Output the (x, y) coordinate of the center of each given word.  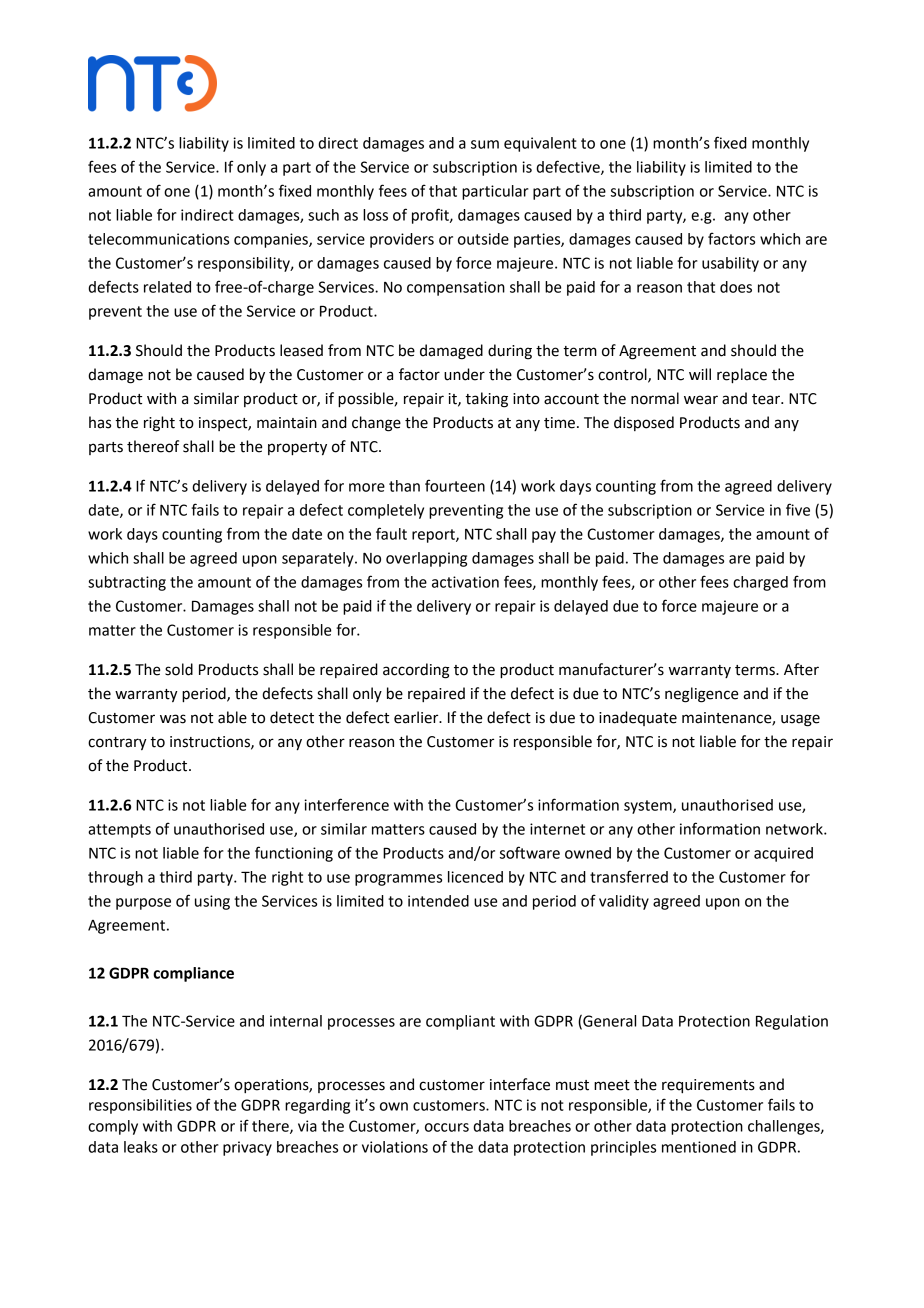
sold (179, 669)
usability (730, 264)
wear (701, 400)
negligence (701, 695)
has (100, 422)
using (212, 902)
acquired (783, 854)
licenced (475, 877)
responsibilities (140, 1106)
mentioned (699, 1147)
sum (485, 144)
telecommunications (158, 239)
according (416, 671)
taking (486, 400)
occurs (447, 1127)
